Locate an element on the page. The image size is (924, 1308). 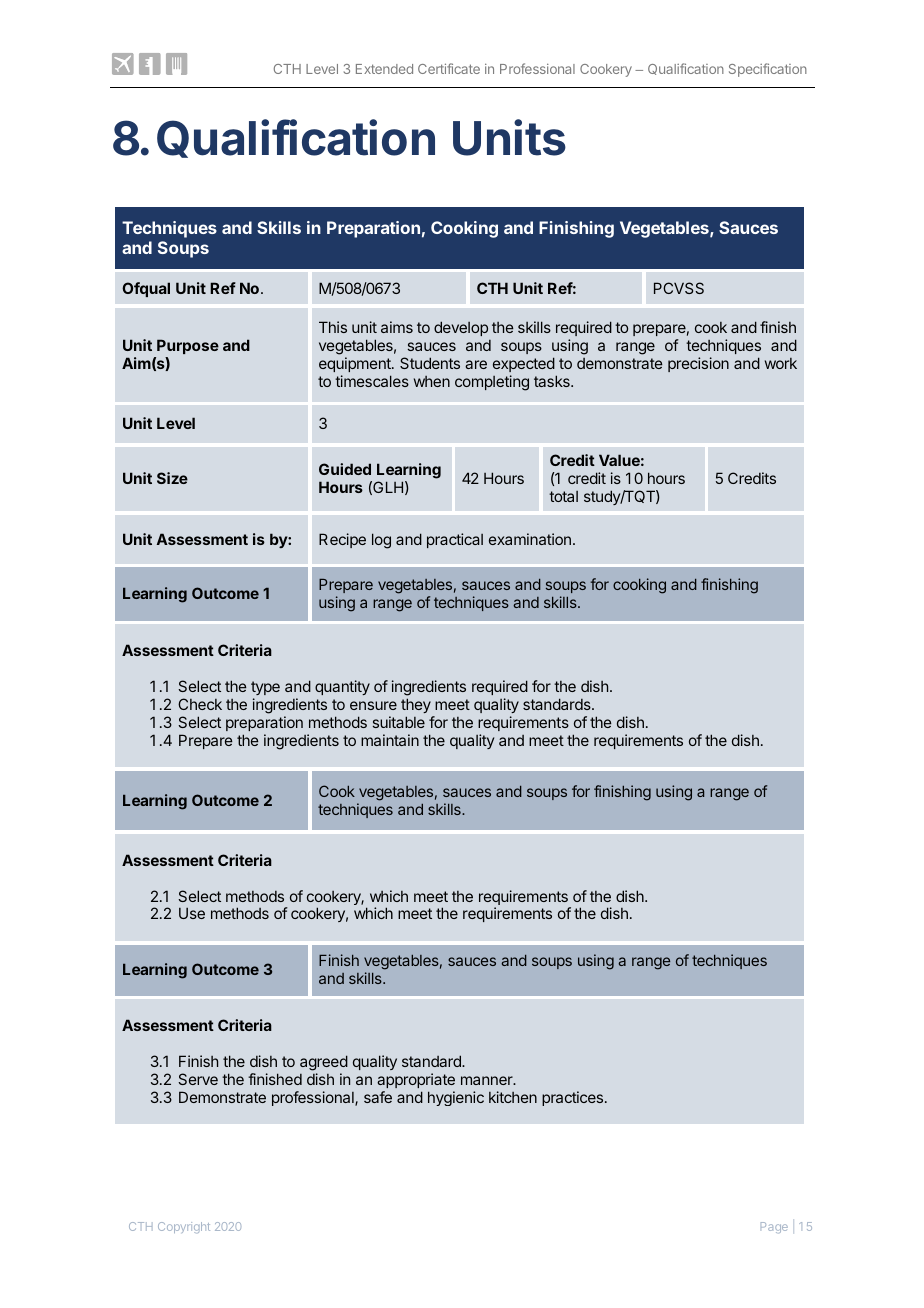
practices is located at coordinates (574, 1098).
